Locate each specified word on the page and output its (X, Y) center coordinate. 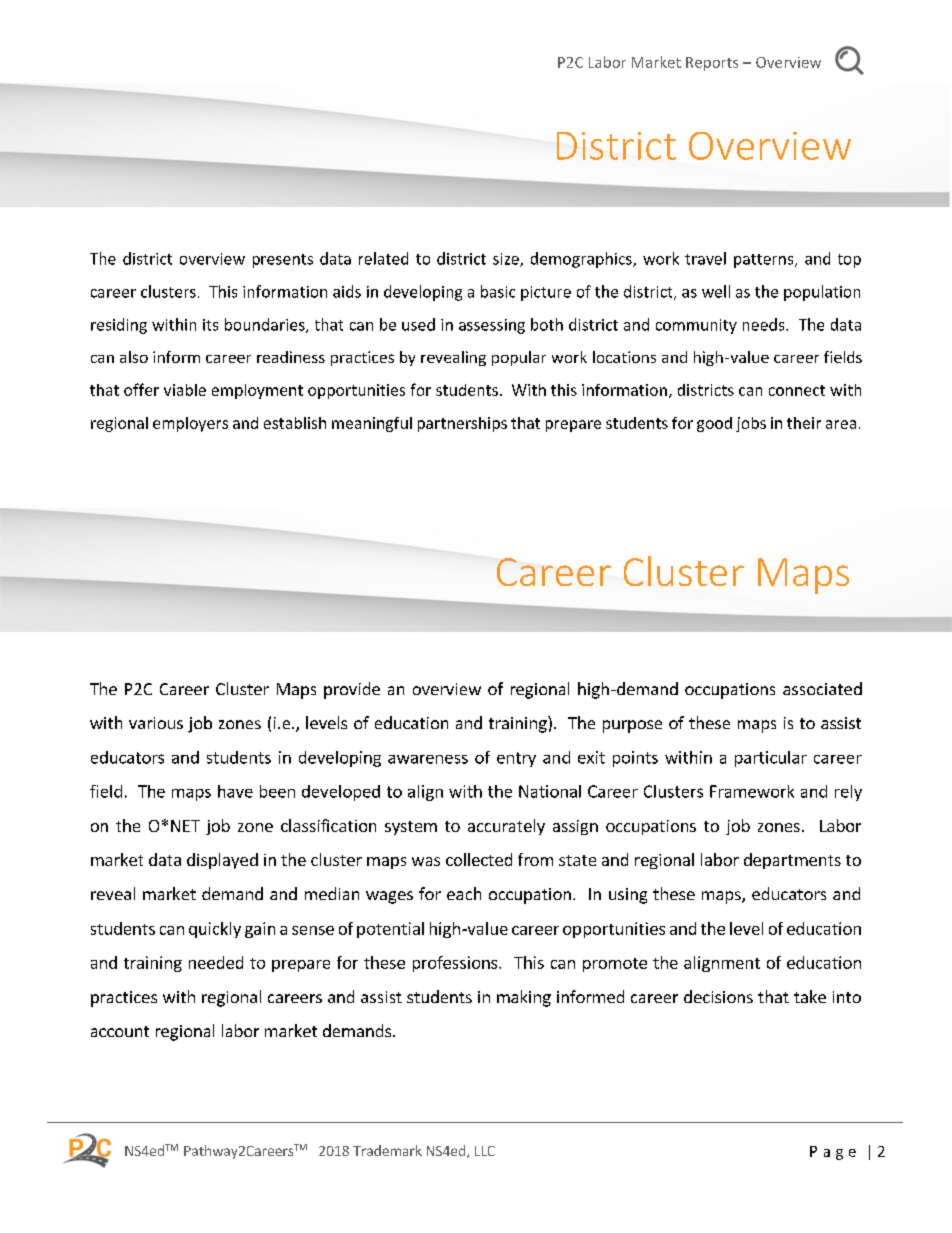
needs (765, 324)
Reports (712, 64)
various (156, 723)
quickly (215, 930)
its (210, 325)
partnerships (462, 424)
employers (190, 424)
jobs (751, 424)
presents (283, 261)
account (120, 1031)
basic (498, 291)
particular (771, 759)
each (464, 893)
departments (792, 861)
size (507, 260)
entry (516, 759)
